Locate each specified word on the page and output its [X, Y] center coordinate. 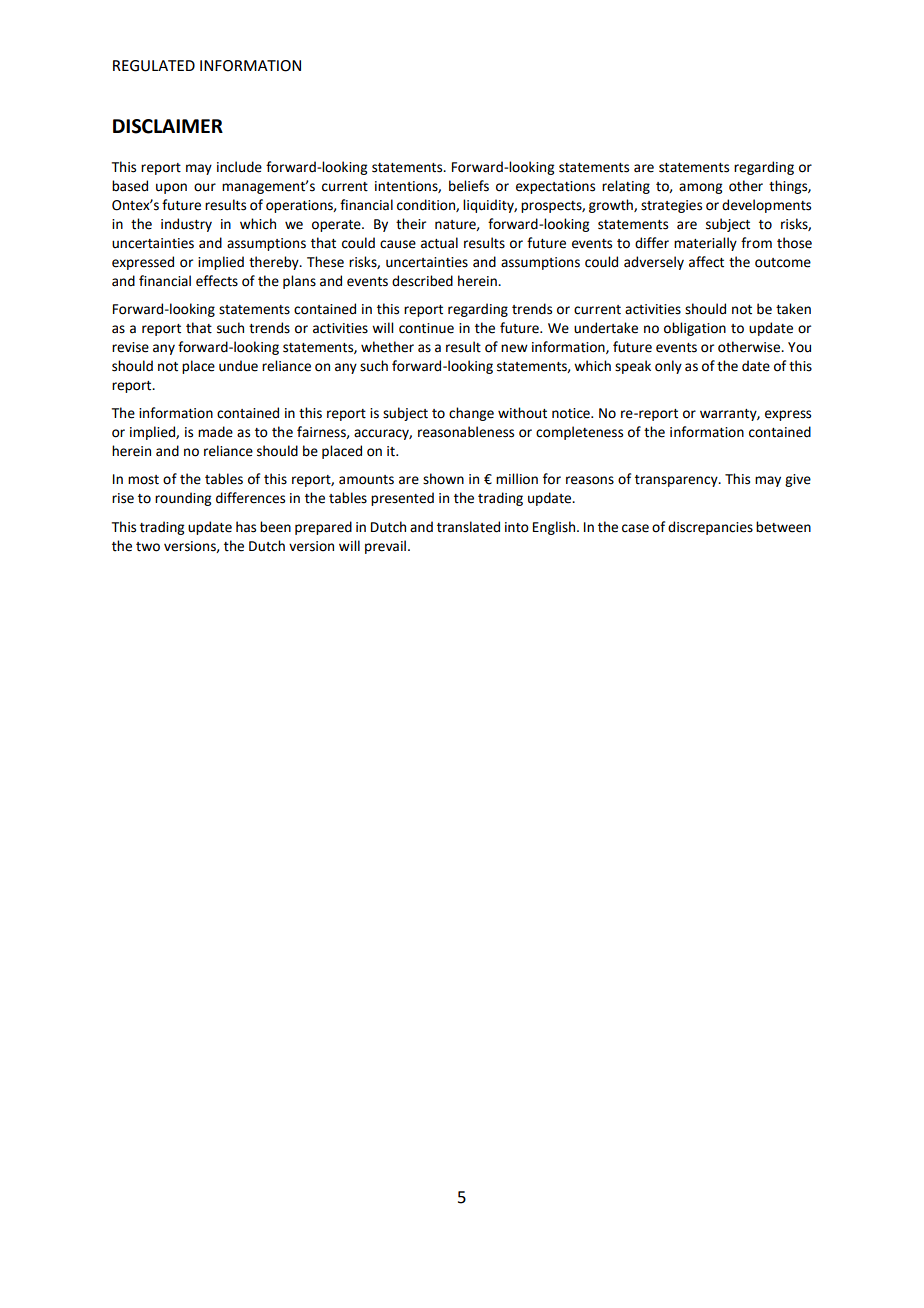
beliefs [469, 186]
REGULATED [154, 66]
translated [468, 527]
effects [217, 281]
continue [426, 328]
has [246, 527]
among [700, 188]
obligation [695, 329]
